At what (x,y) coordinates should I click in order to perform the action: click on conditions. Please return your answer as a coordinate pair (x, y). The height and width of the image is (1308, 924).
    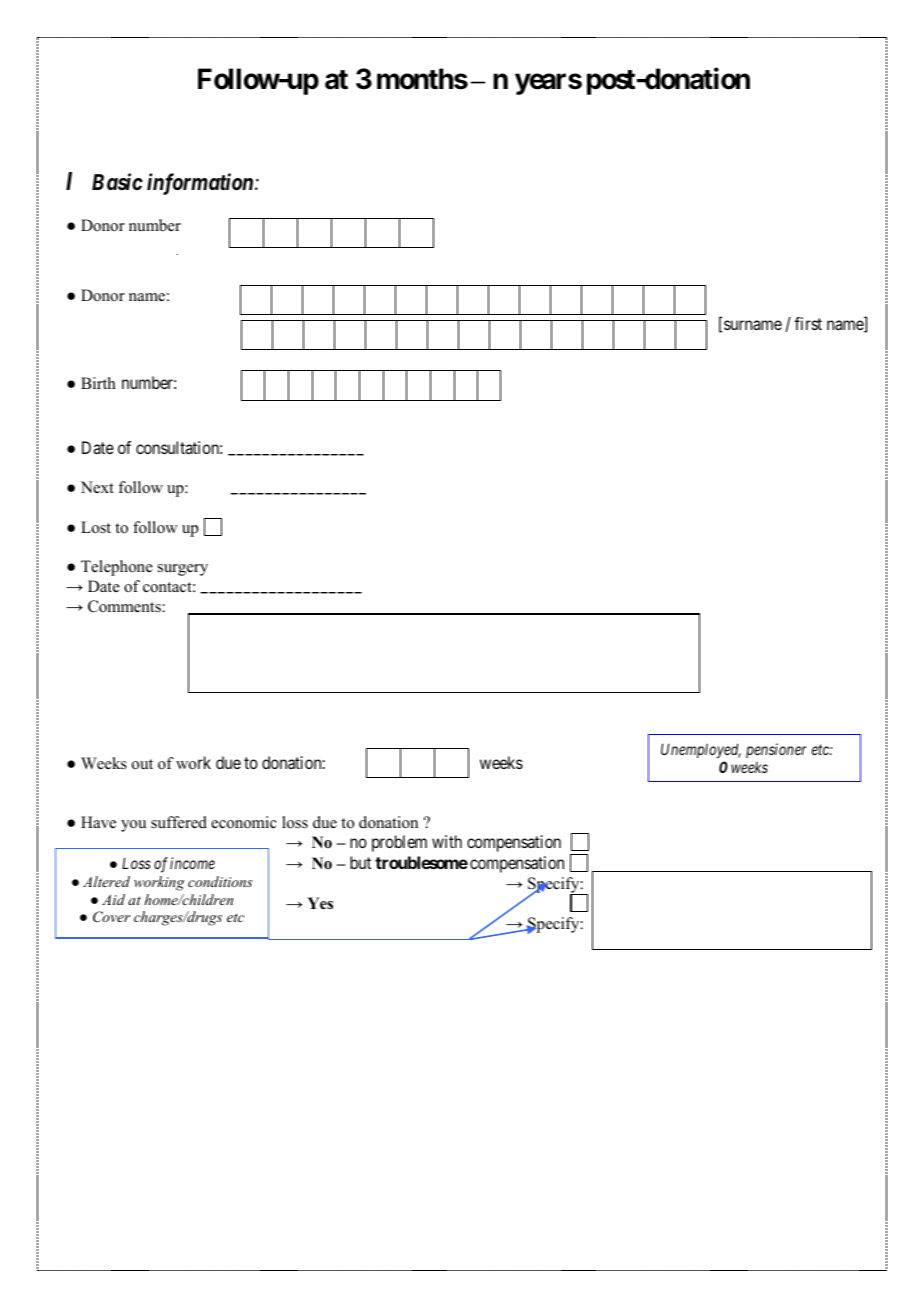
    Looking at the image, I should click on (220, 881).
